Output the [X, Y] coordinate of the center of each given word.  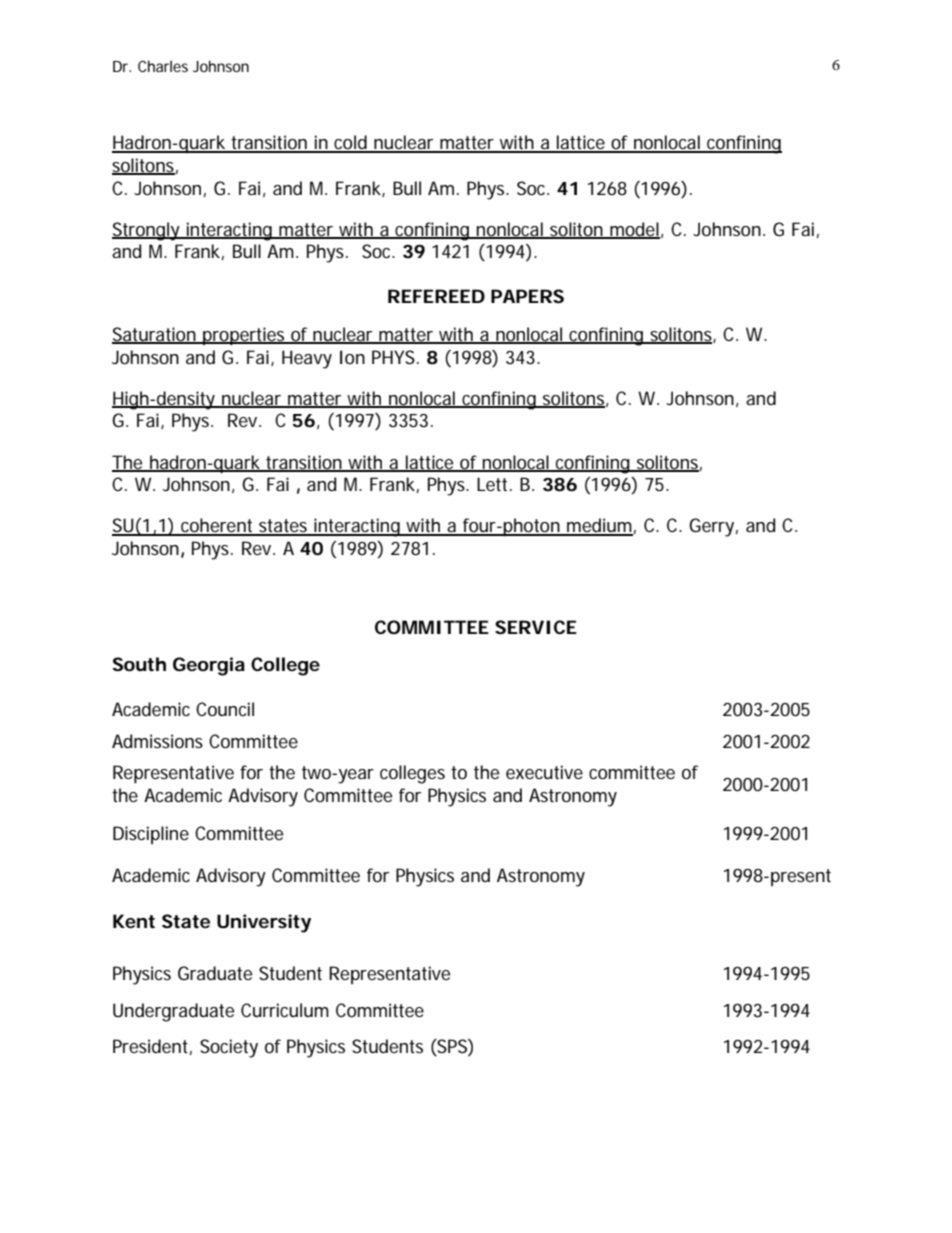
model [634, 230]
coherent [218, 526]
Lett [494, 484]
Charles [163, 66]
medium [599, 526]
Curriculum [285, 1010]
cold [351, 143]
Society [229, 1048]
